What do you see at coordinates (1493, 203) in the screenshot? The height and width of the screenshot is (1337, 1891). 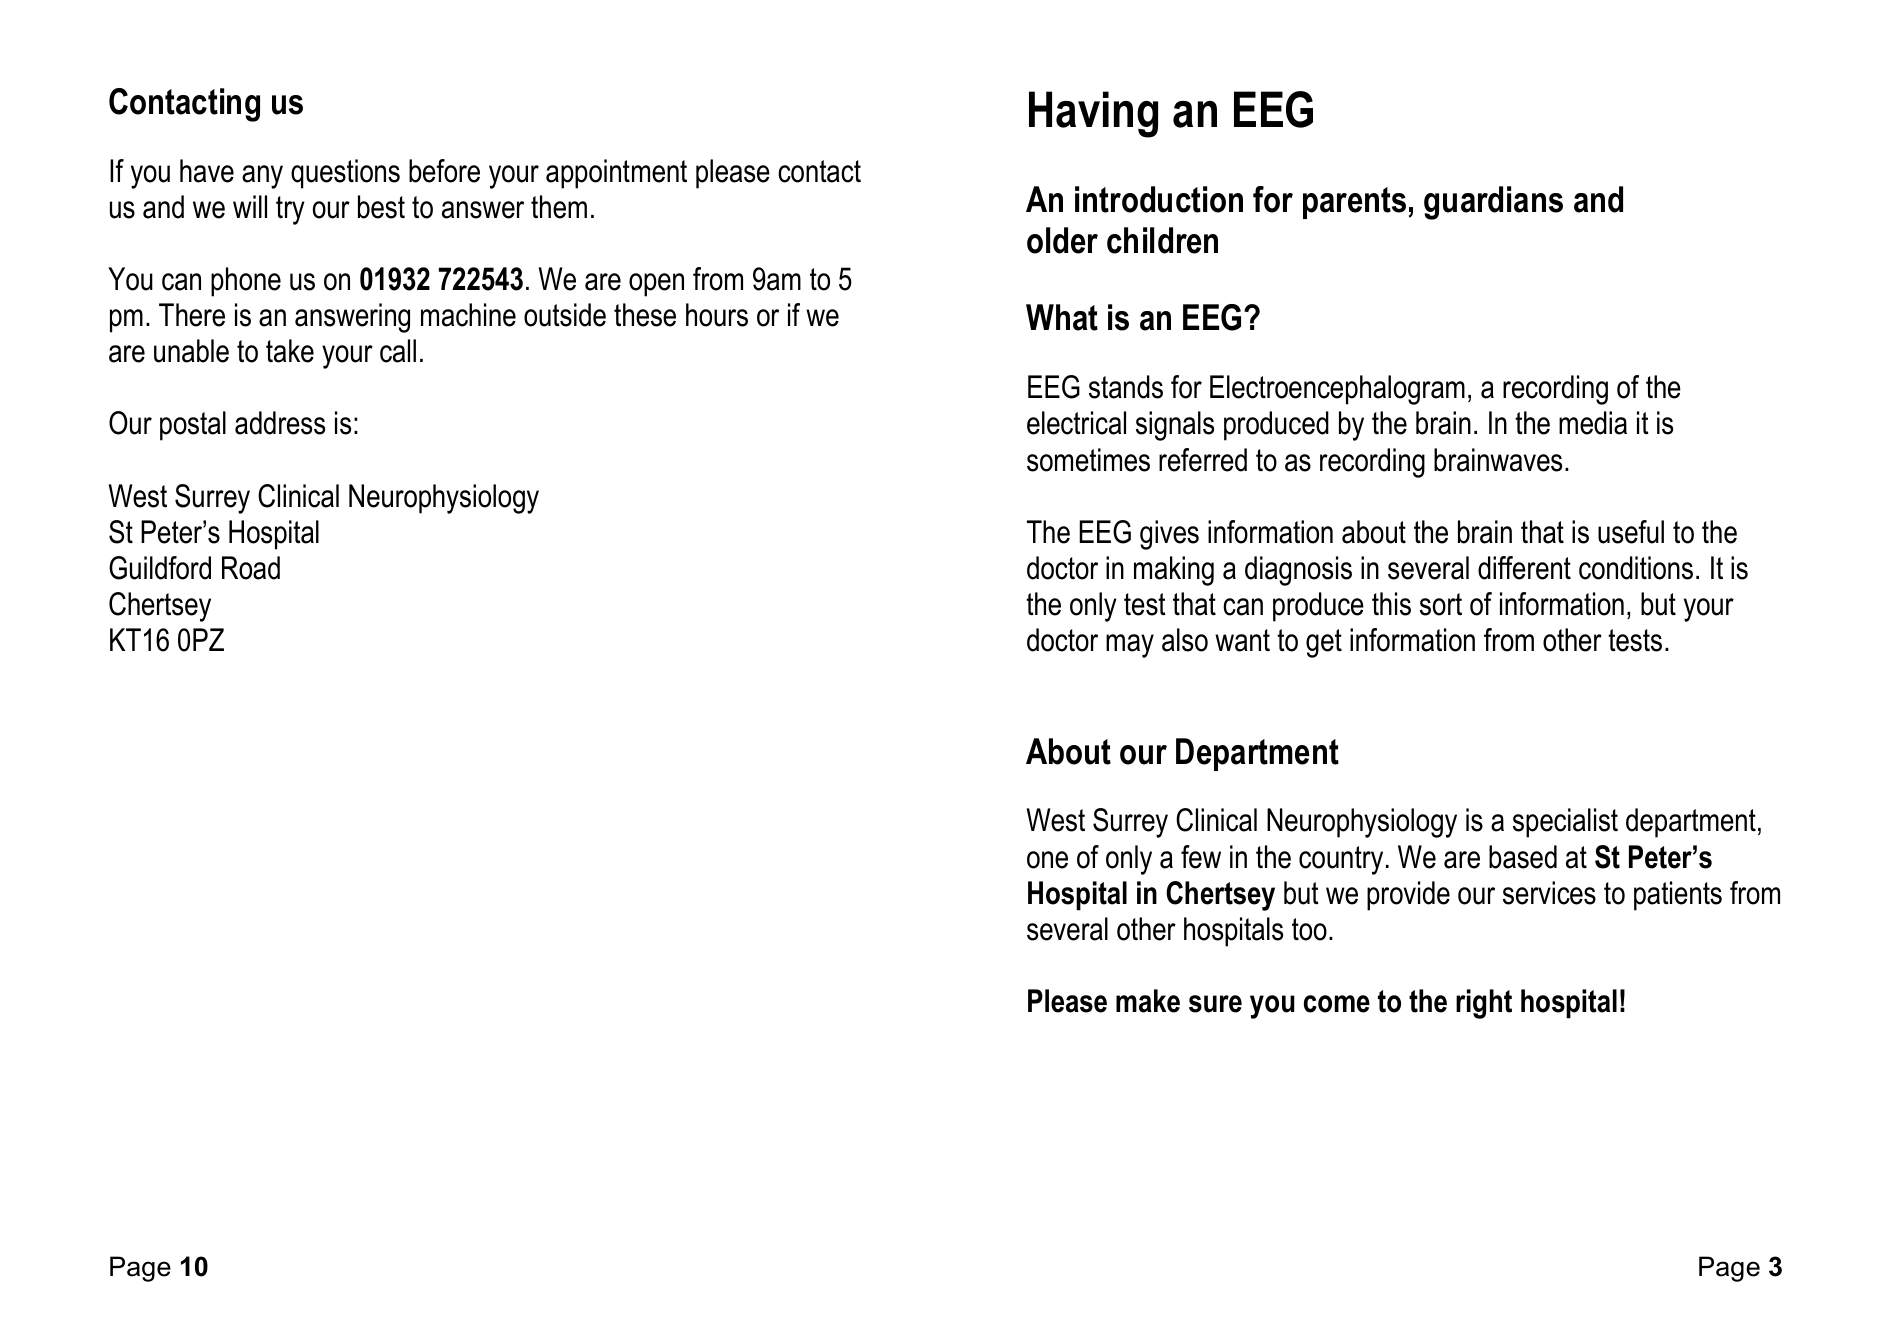 I see `guardians` at bounding box center [1493, 203].
